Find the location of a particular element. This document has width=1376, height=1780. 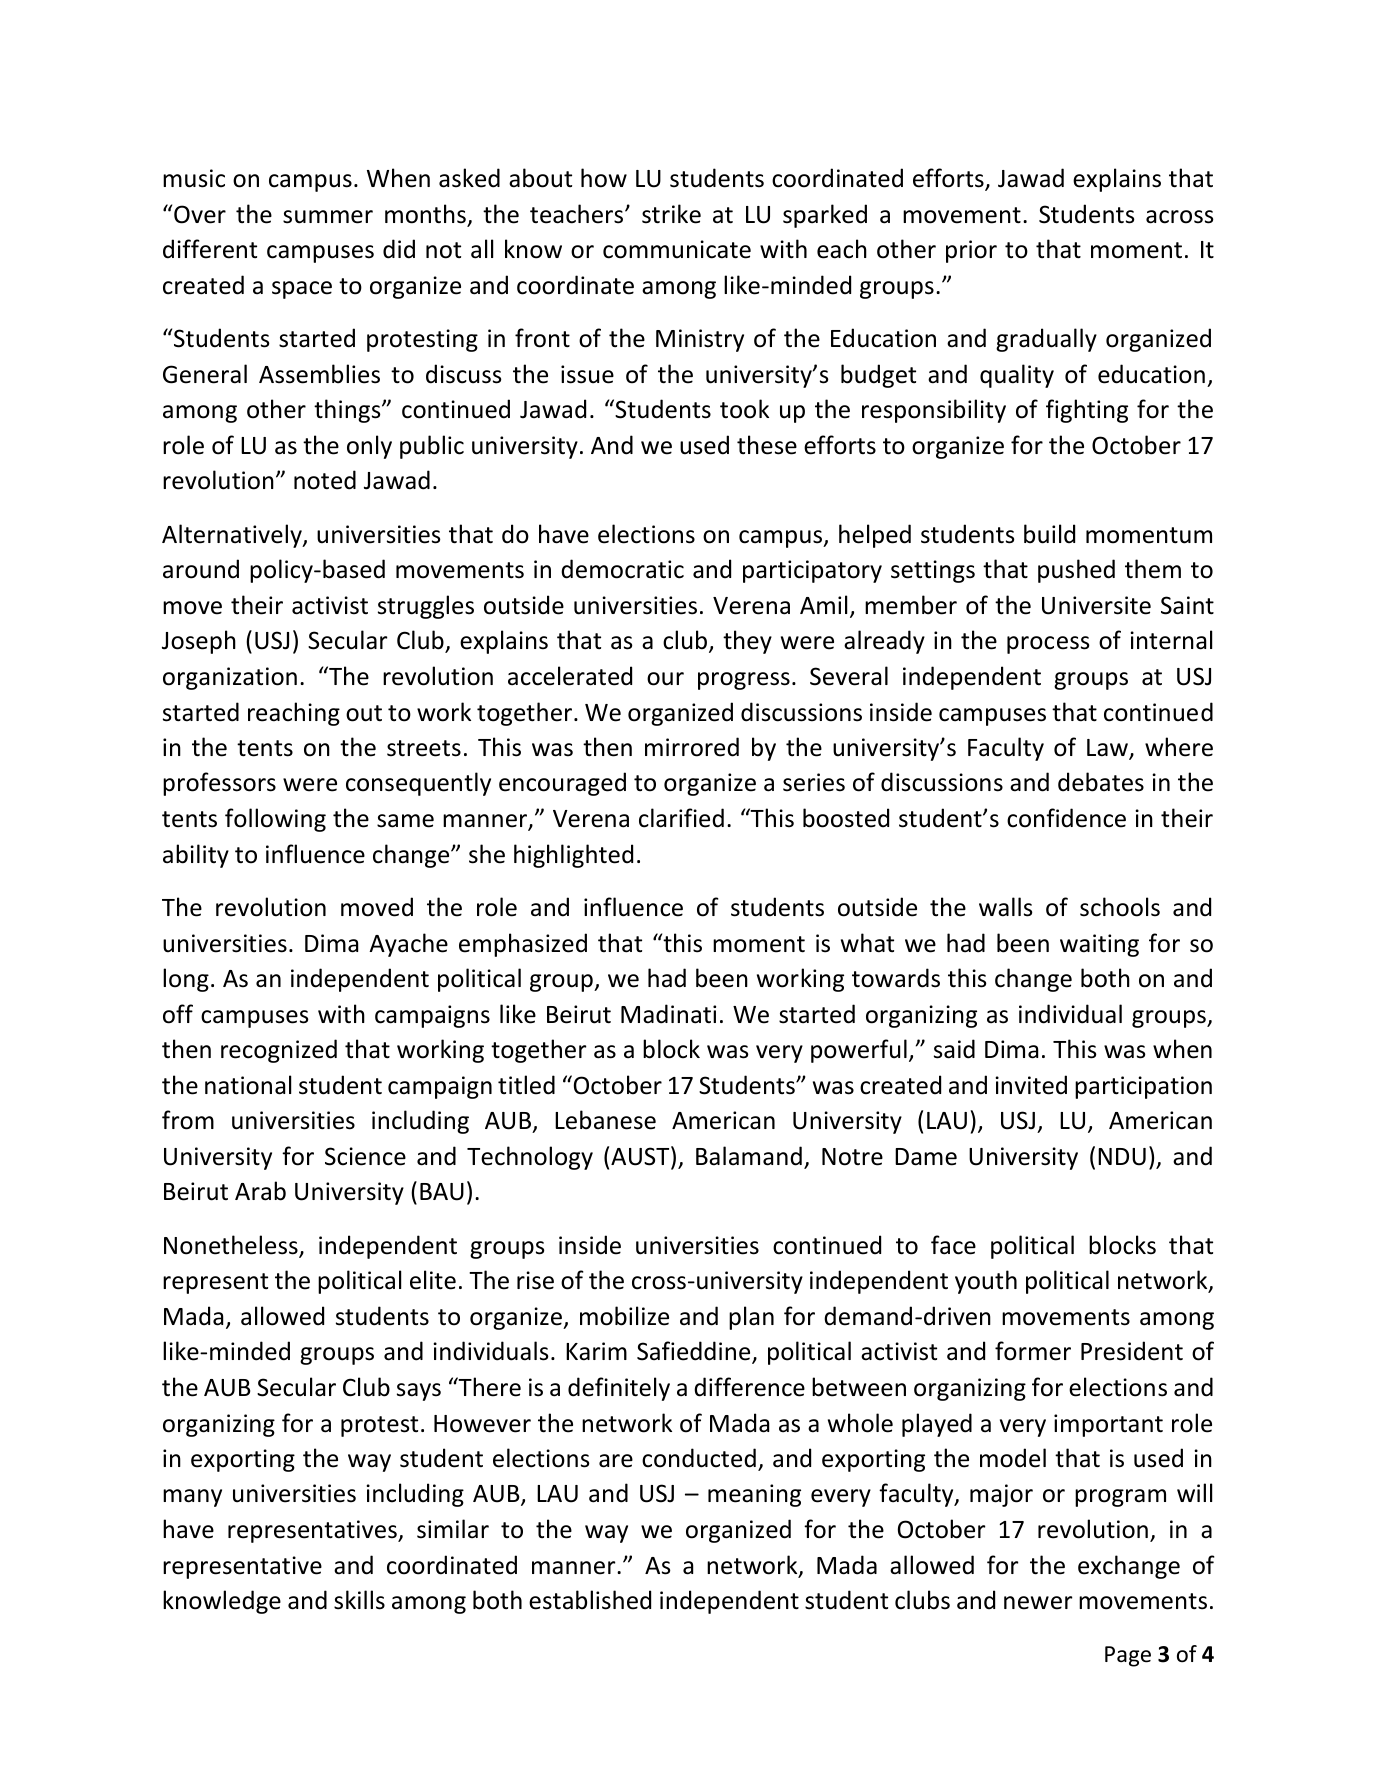

prior is located at coordinates (971, 251).
